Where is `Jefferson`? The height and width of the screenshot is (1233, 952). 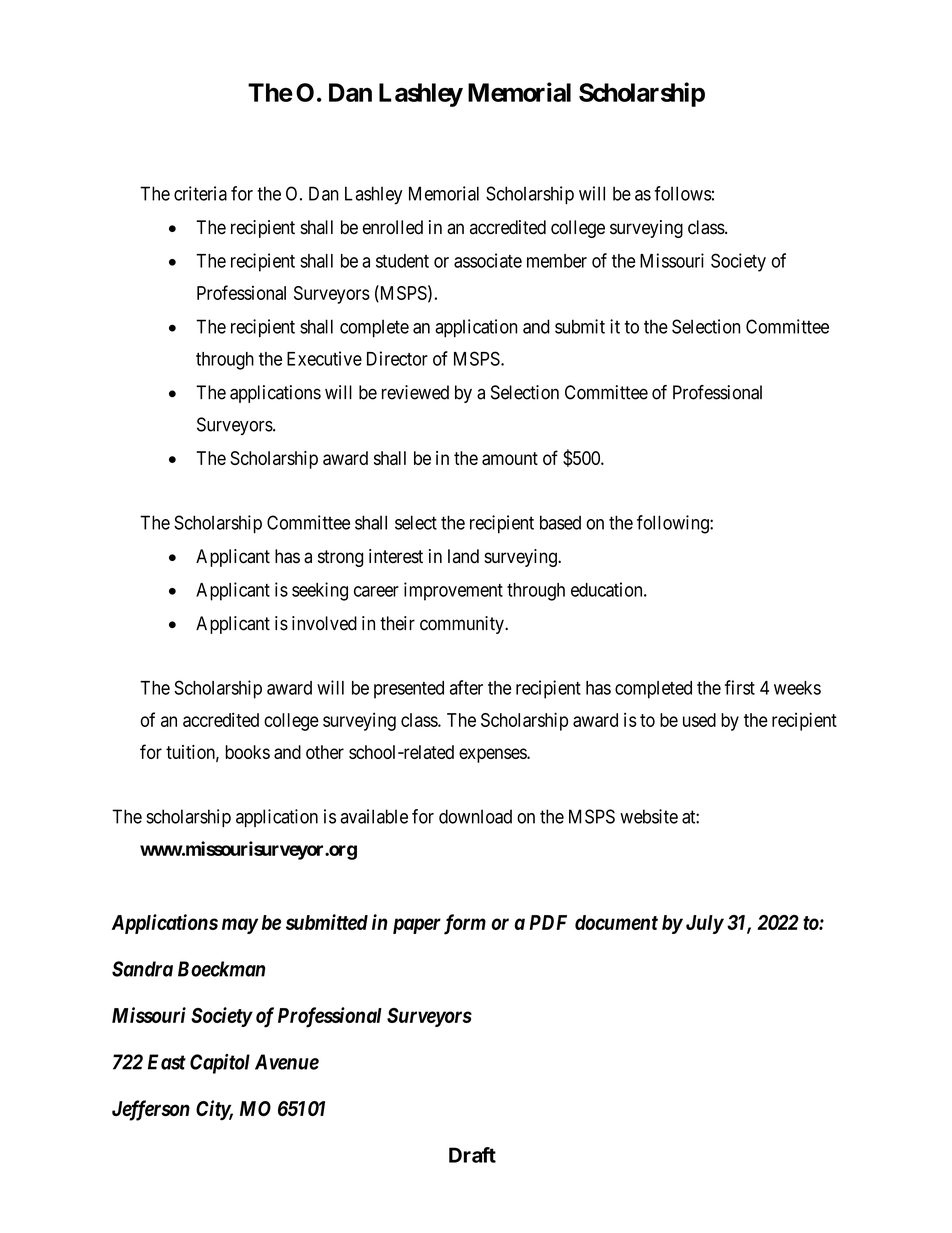
Jefferson is located at coordinates (151, 1110).
